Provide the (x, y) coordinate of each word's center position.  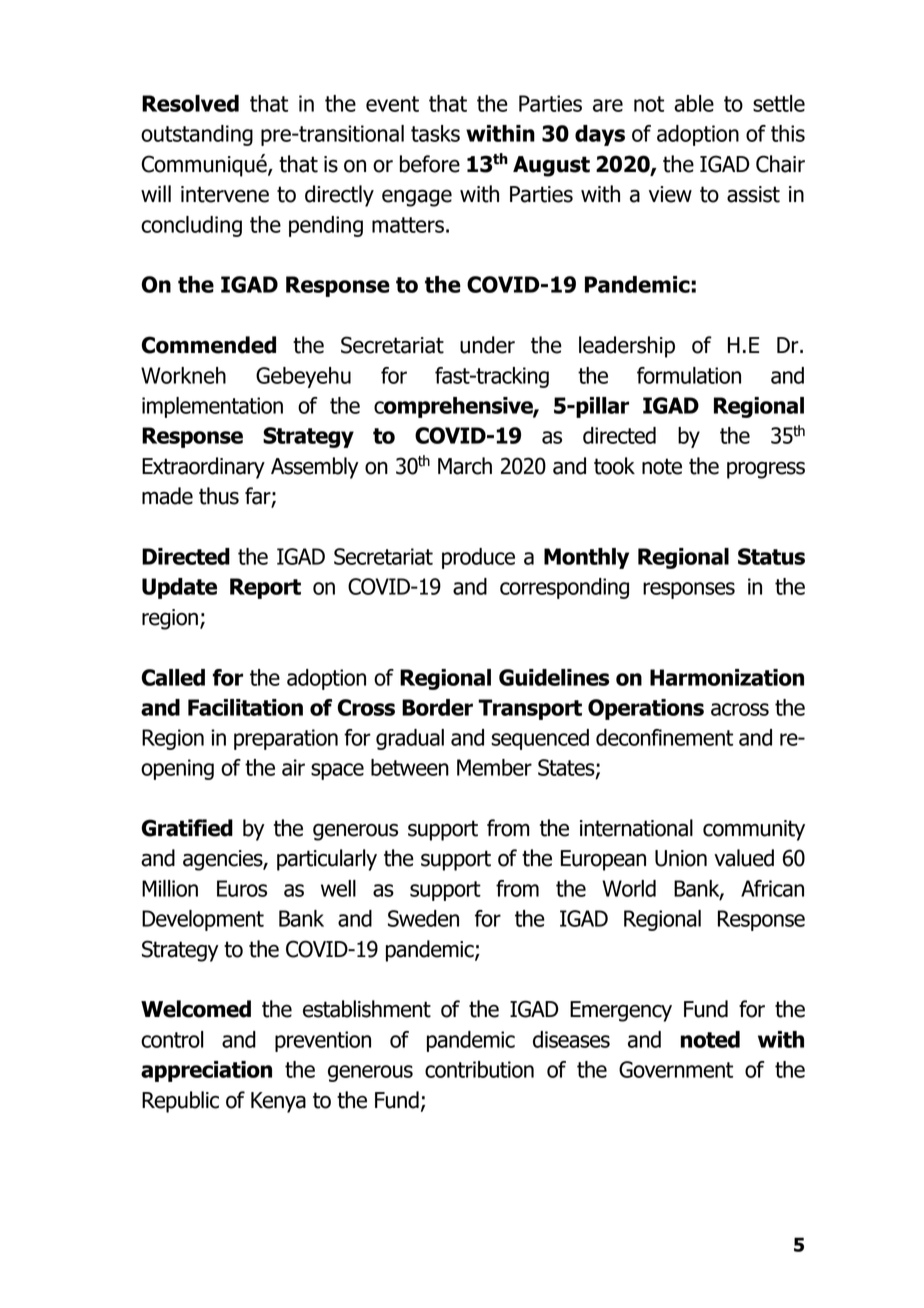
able (694, 103)
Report (265, 588)
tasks (435, 133)
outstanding (197, 135)
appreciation (206, 1071)
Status (771, 556)
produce (478, 558)
